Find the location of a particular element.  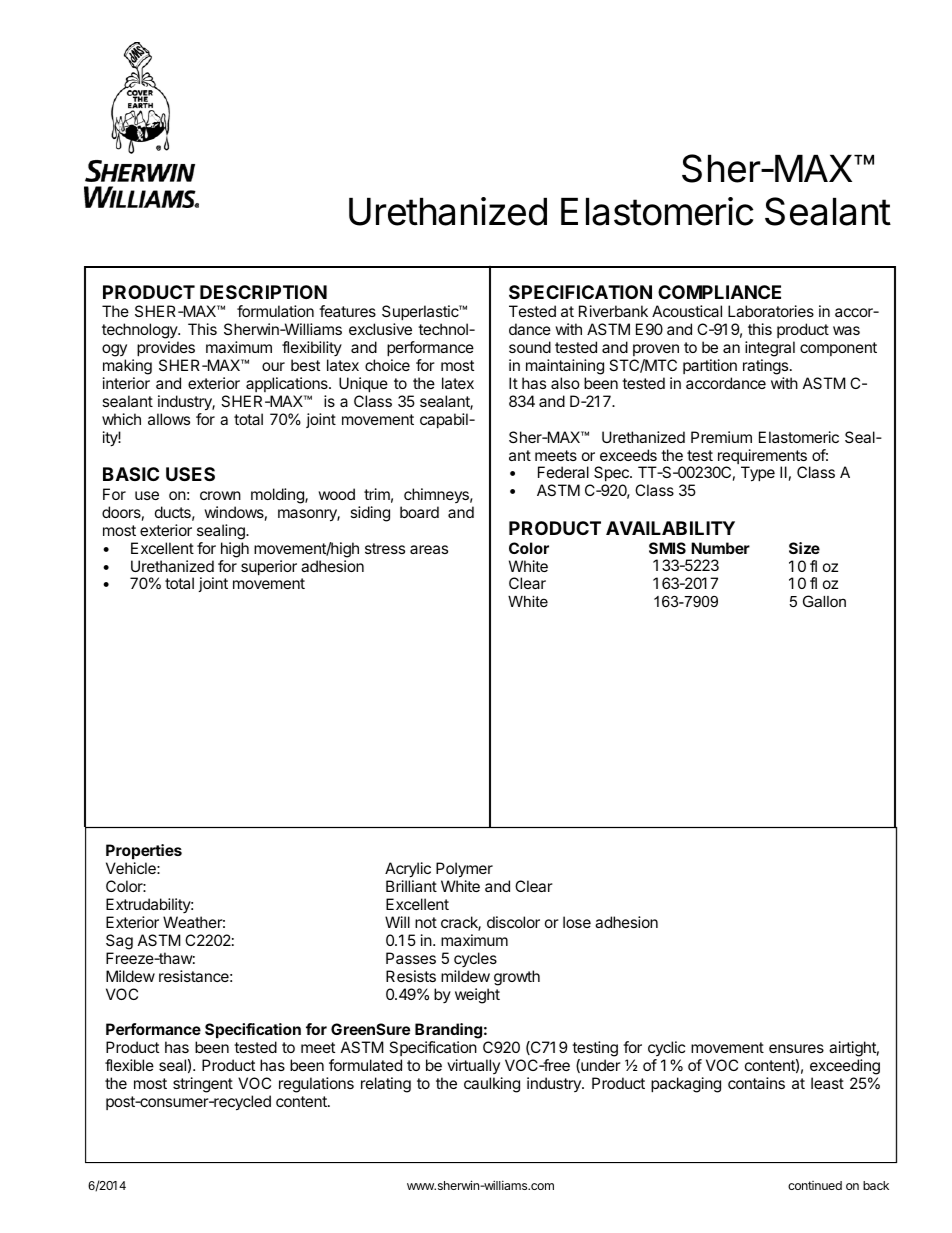

Type is located at coordinates (758, 474).
